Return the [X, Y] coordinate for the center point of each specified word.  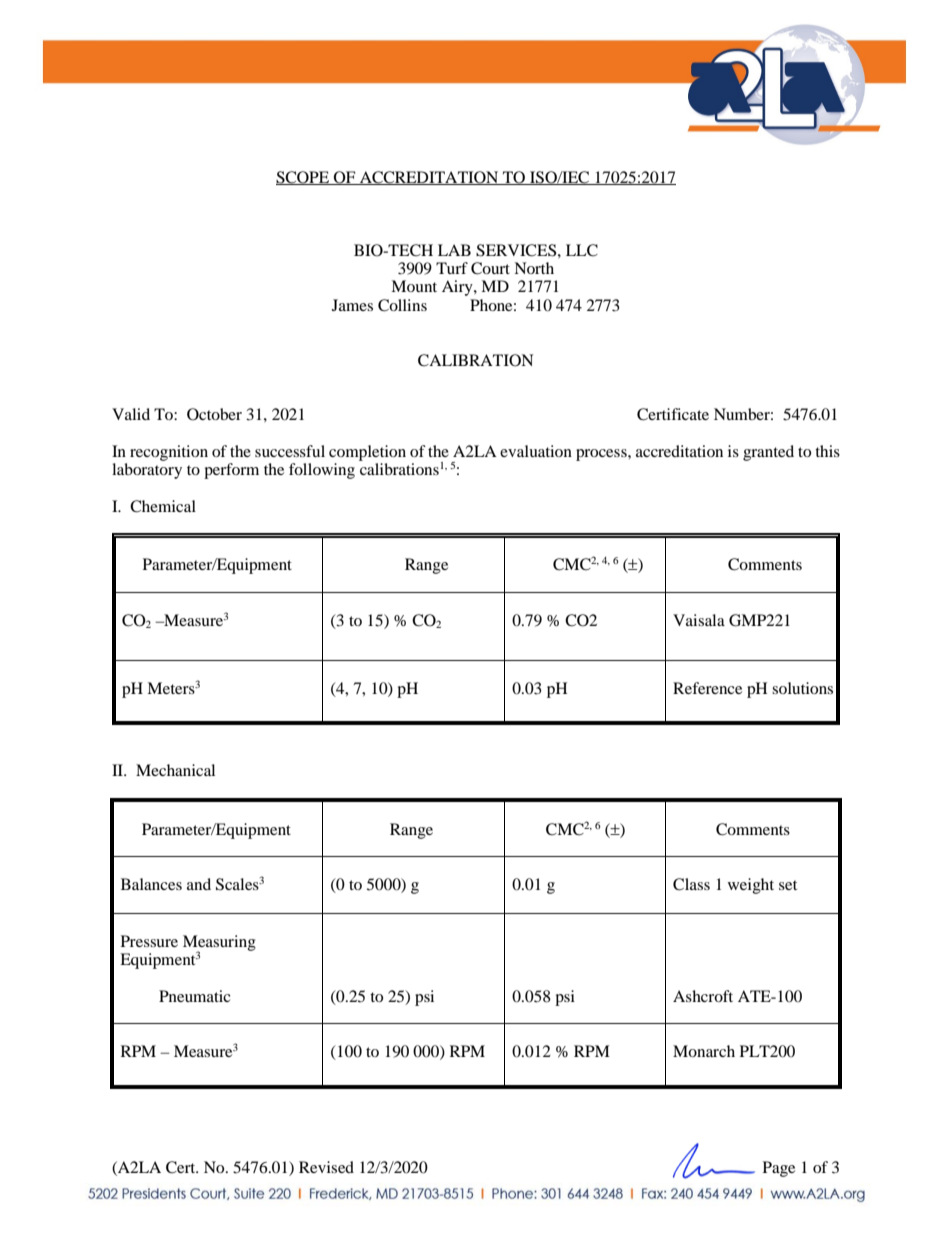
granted [768, 453]
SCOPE [304, 178]
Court [490, 268]
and [199, 884]
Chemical [163, 506]
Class [691, 884]
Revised [326, 1167]
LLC [582, 250]
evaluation [536, 451]
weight [751, 886]
